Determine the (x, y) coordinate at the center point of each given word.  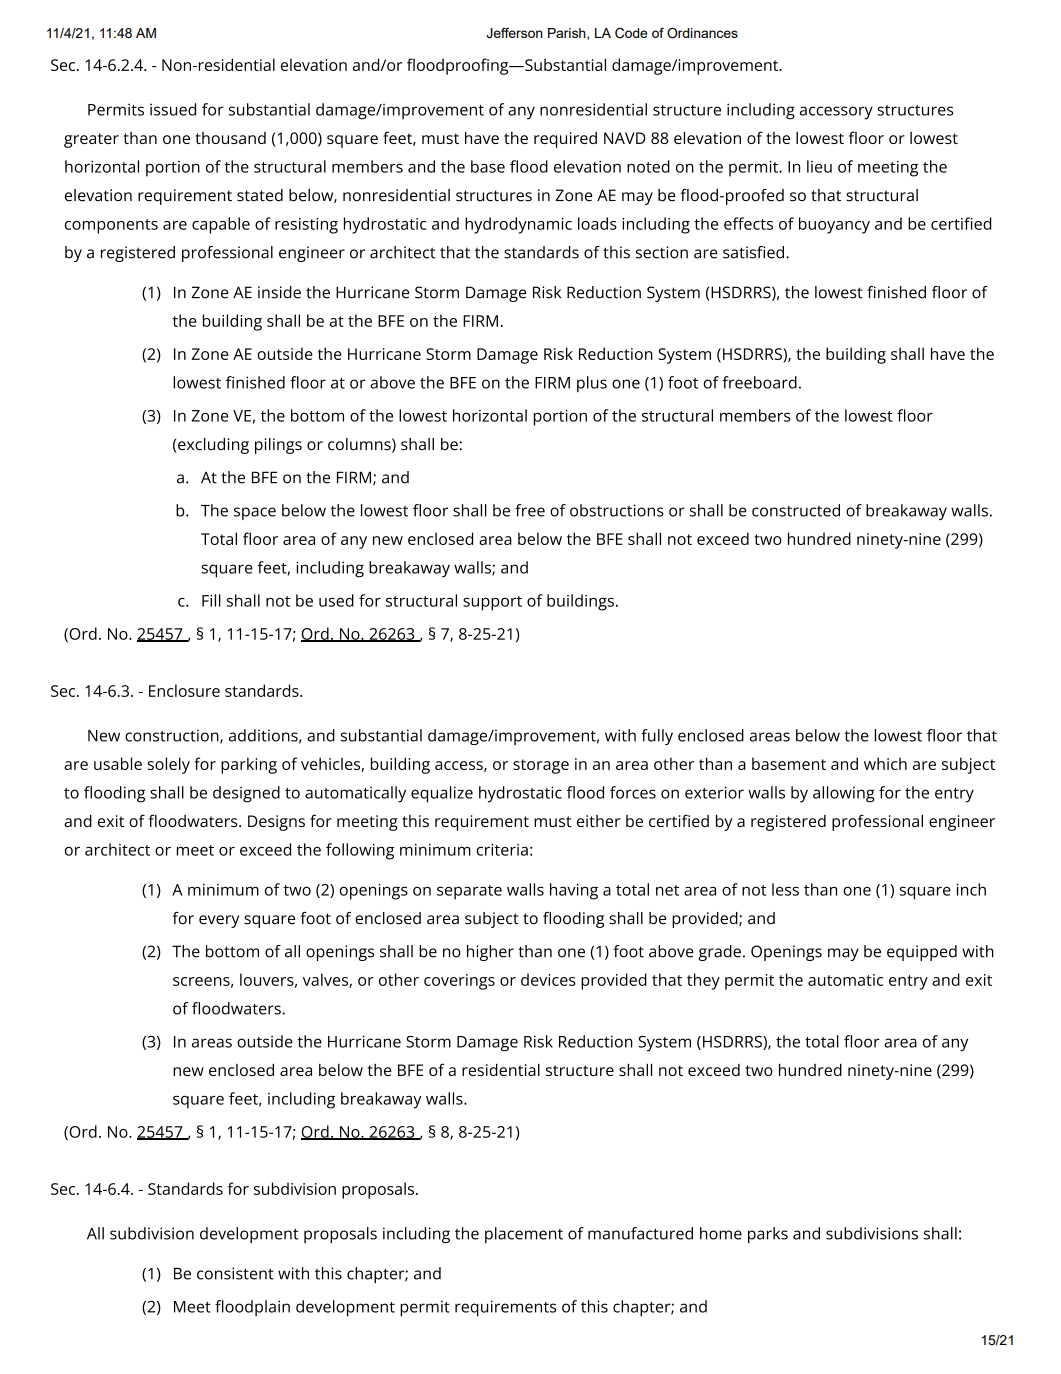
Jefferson (514, 33)
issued (173, 109)
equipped (922, 953)
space (255, 513)
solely (169, 765)
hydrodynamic (518, 225)
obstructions (617, 510)
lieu (819, 166)
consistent (235, 1273)
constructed (796, 510)
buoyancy (834, 225)
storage (541, 766)
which (885, 763)
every (219, 921)
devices (548, 979)
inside (279, 292)
